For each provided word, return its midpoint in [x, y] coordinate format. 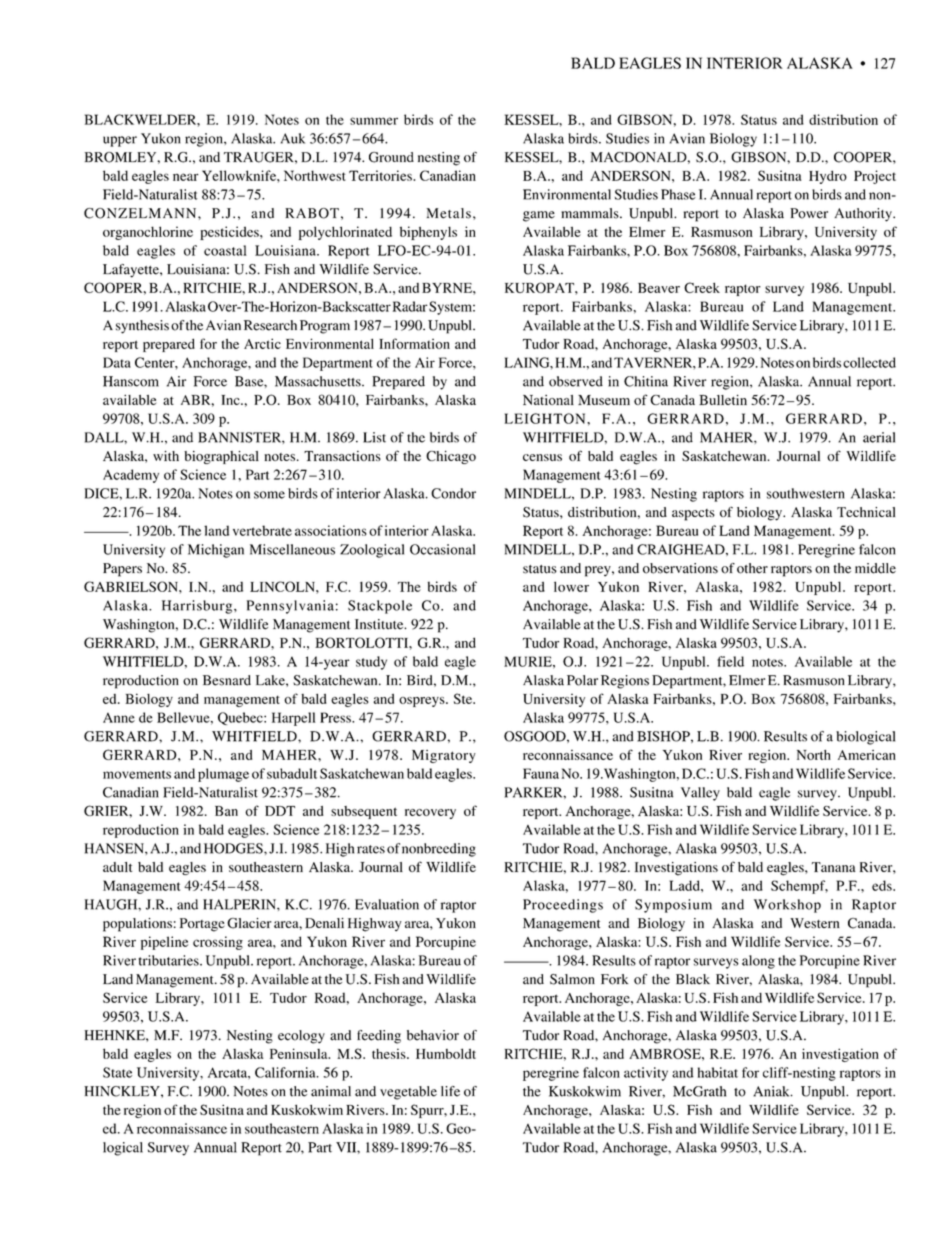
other [752, 568]
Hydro [828, 177]
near [186, 177]
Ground [391, 157]
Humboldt [446, 1053]
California [286, 1072]
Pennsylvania [290, 607]
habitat [718, 1072]
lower [571, 586]
